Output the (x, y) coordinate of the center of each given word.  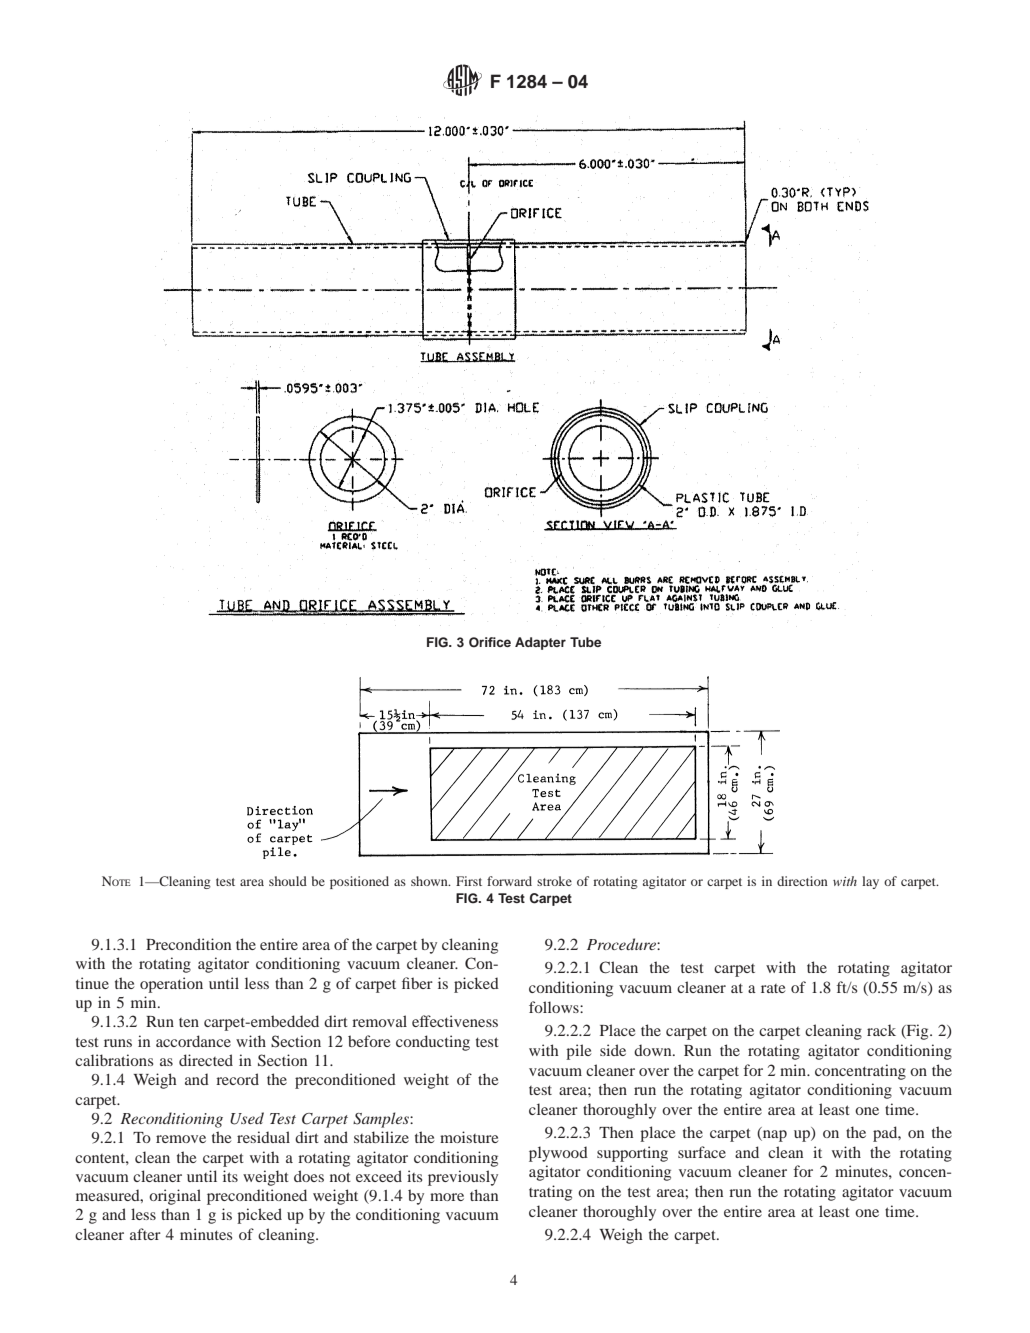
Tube (585, 642)
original (175, 1197)
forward (509, 881)
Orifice (490, 642)
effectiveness (455, 1021)
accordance (193, 1041)
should (288, 881)
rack (881, 1030)
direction (802, 881)
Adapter (540, 643)
